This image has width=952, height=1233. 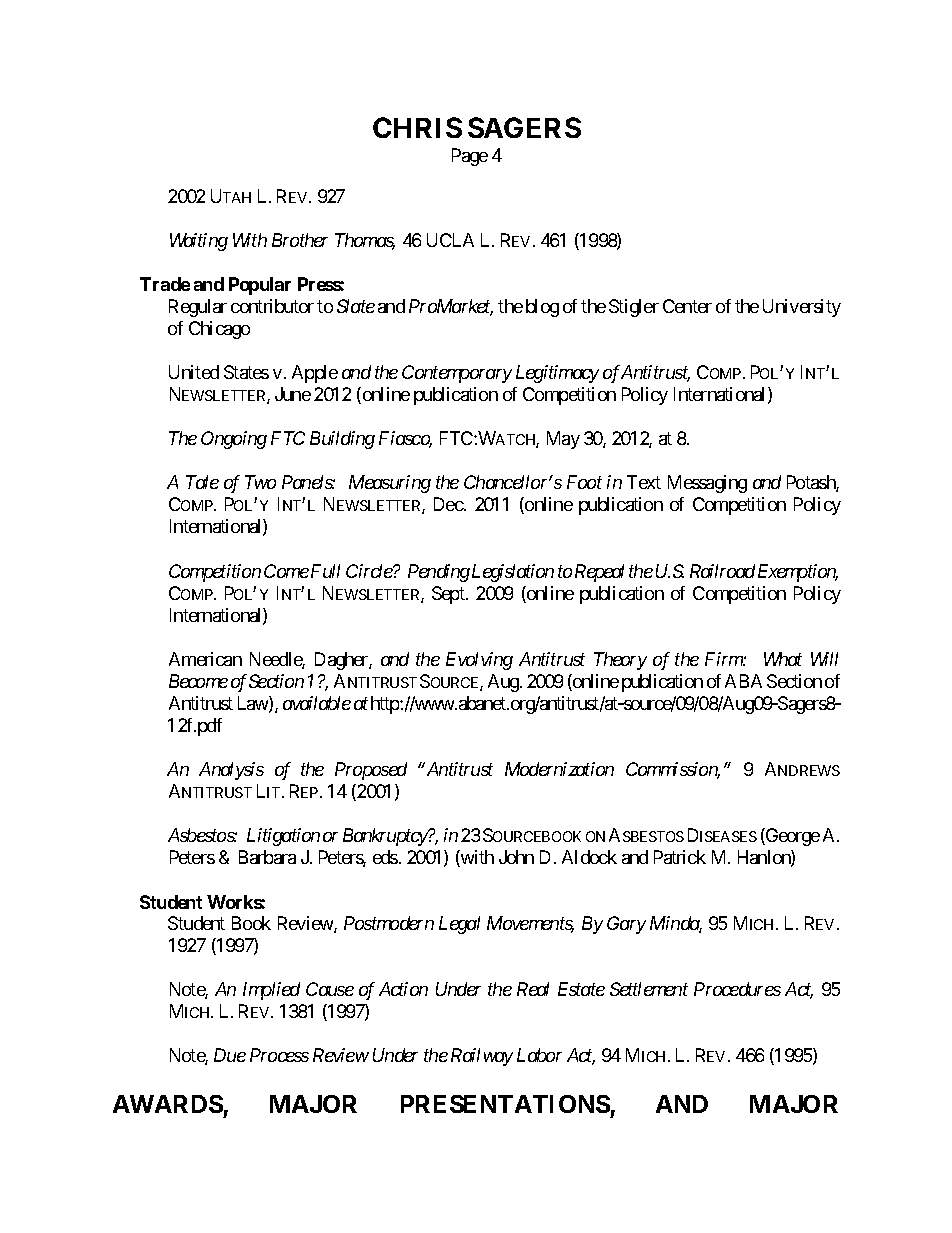 I want to click on American, so click(x=205, y=659).
